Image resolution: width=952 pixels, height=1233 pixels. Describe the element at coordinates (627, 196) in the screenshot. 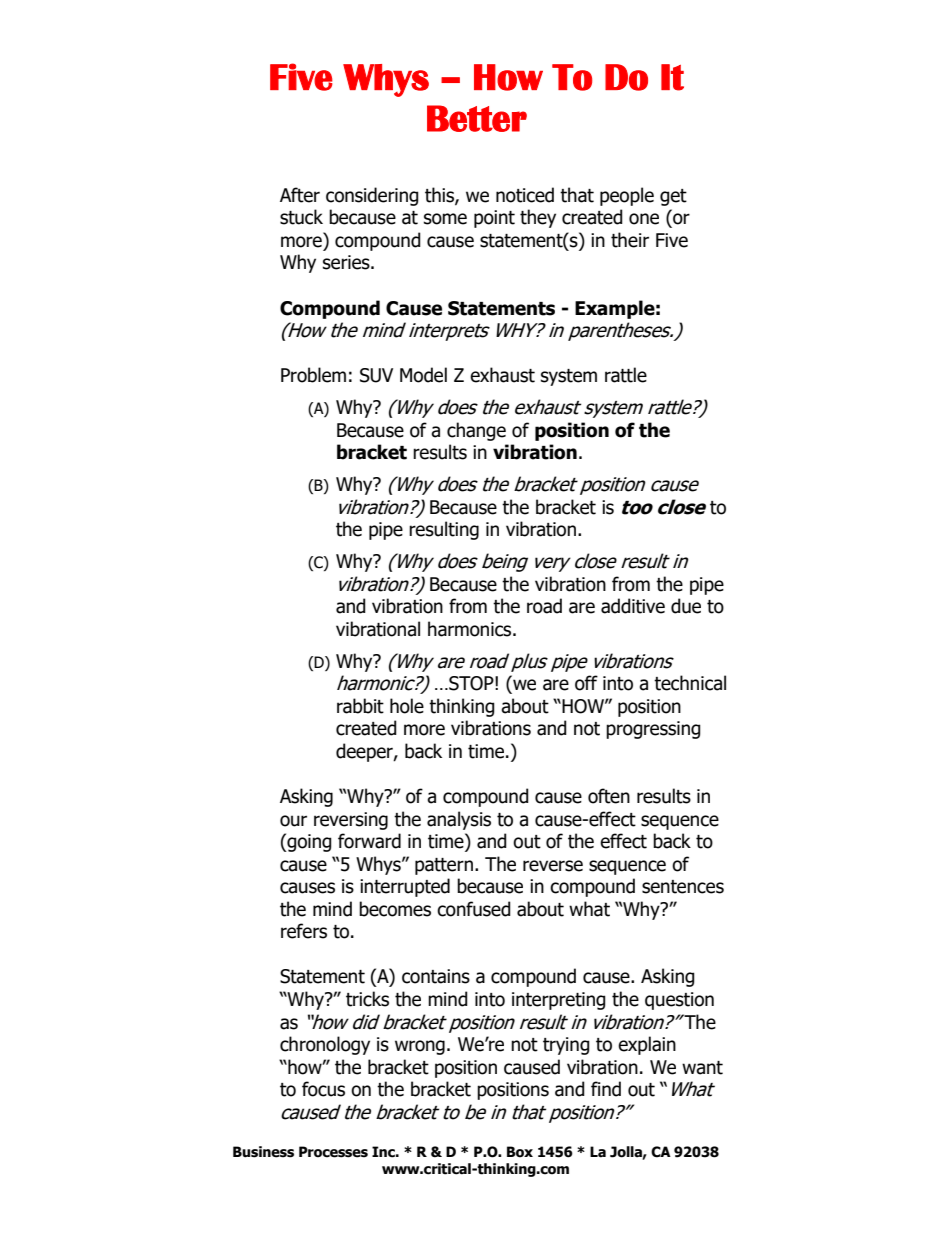

I see `people` at that location.
